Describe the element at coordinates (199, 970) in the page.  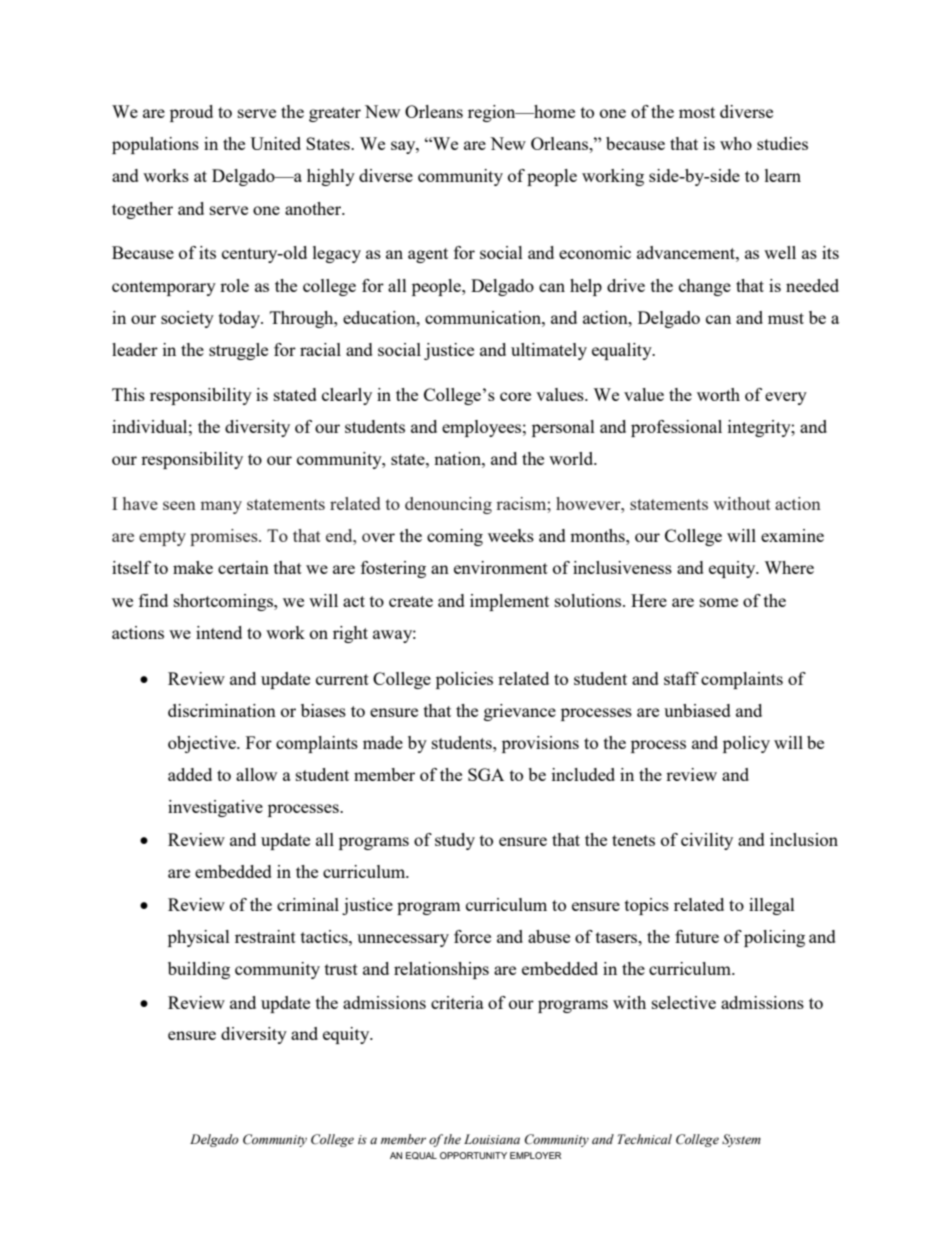
I see `building` at that location.
